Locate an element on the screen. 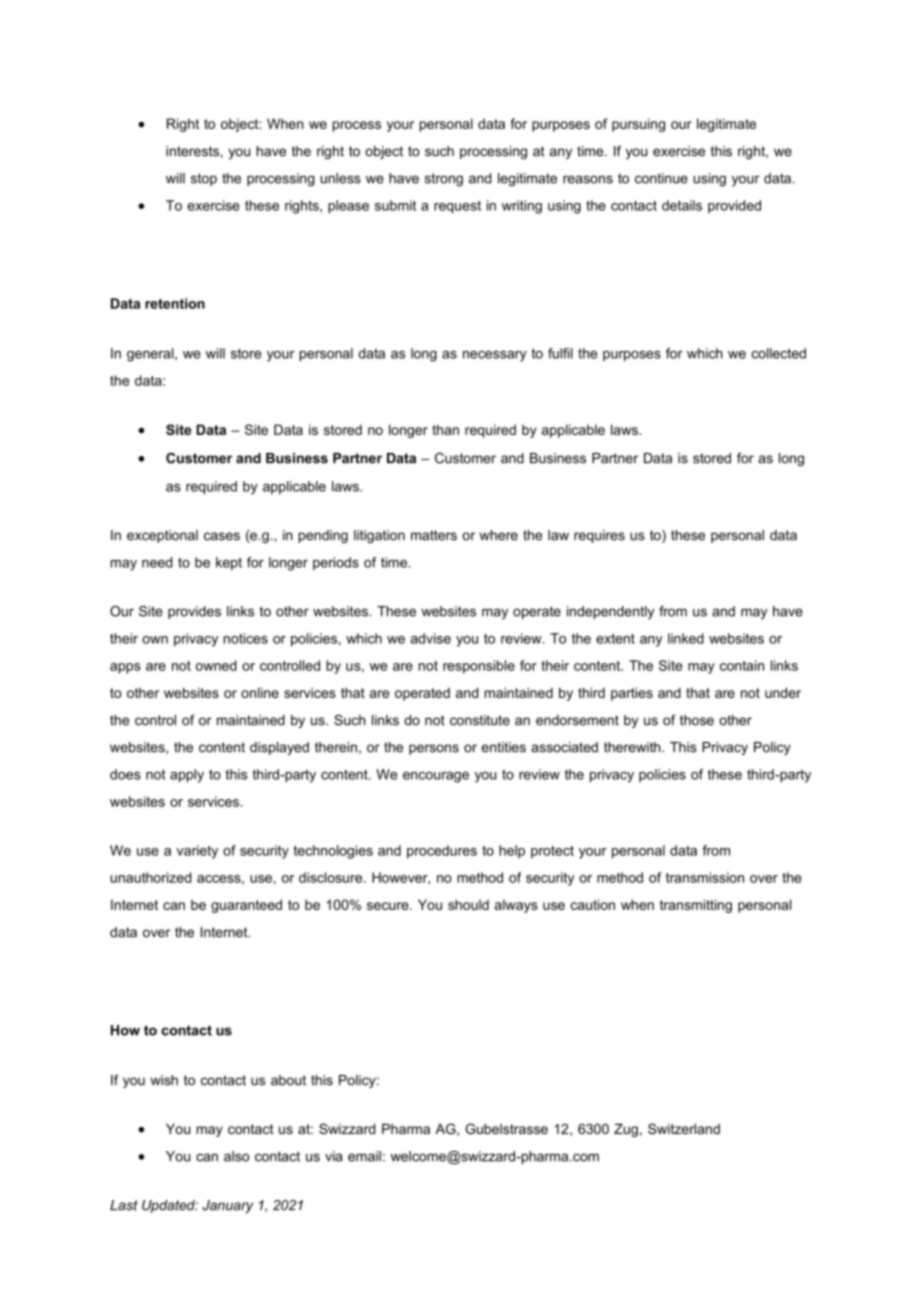  linked is located at coordinates (686, 638).
